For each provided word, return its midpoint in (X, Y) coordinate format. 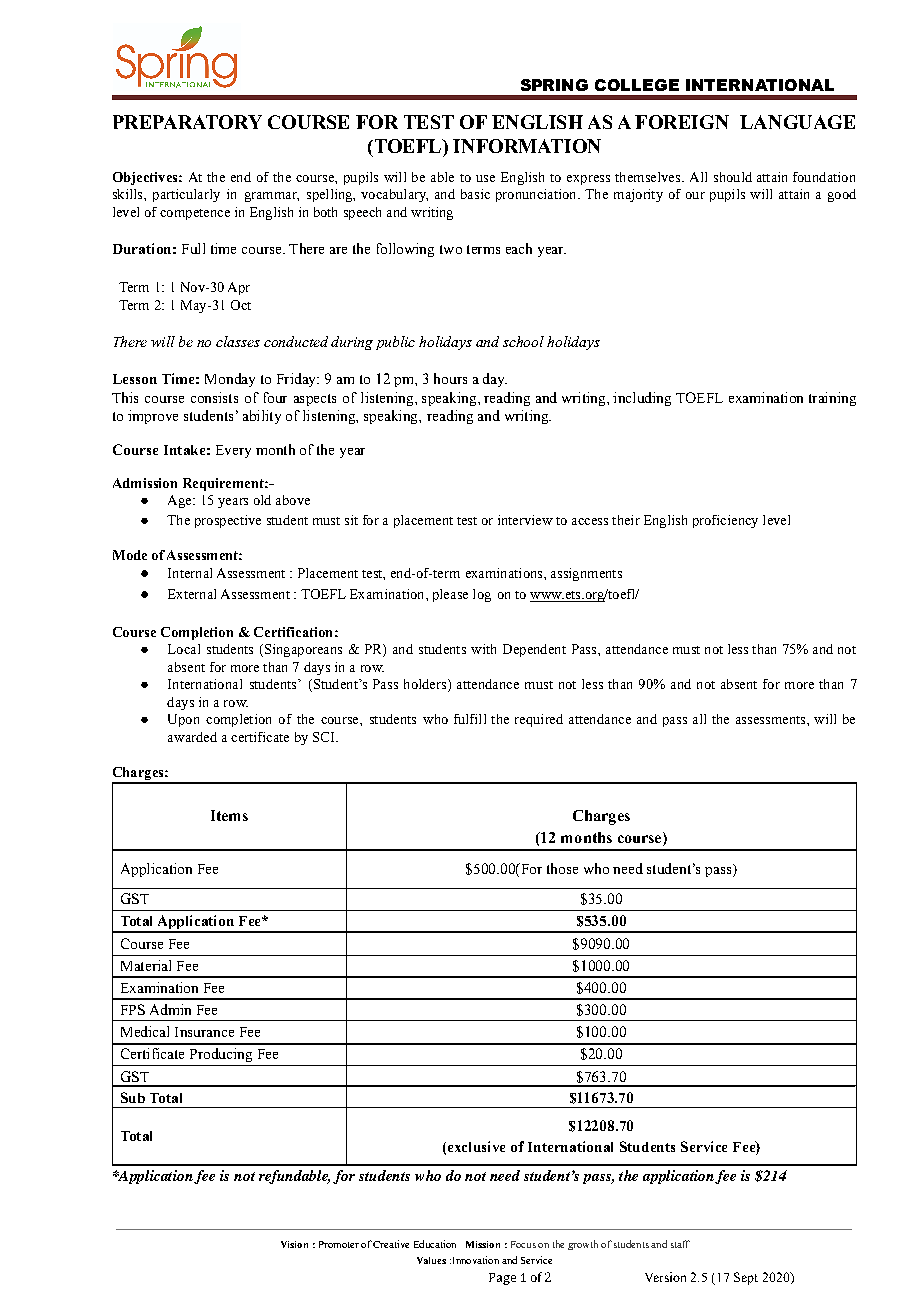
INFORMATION (527, 146)
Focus (523, 1244)
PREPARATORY (187, 122)
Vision (294, 1244)
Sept (746, 1278)
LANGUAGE (797, 122)
